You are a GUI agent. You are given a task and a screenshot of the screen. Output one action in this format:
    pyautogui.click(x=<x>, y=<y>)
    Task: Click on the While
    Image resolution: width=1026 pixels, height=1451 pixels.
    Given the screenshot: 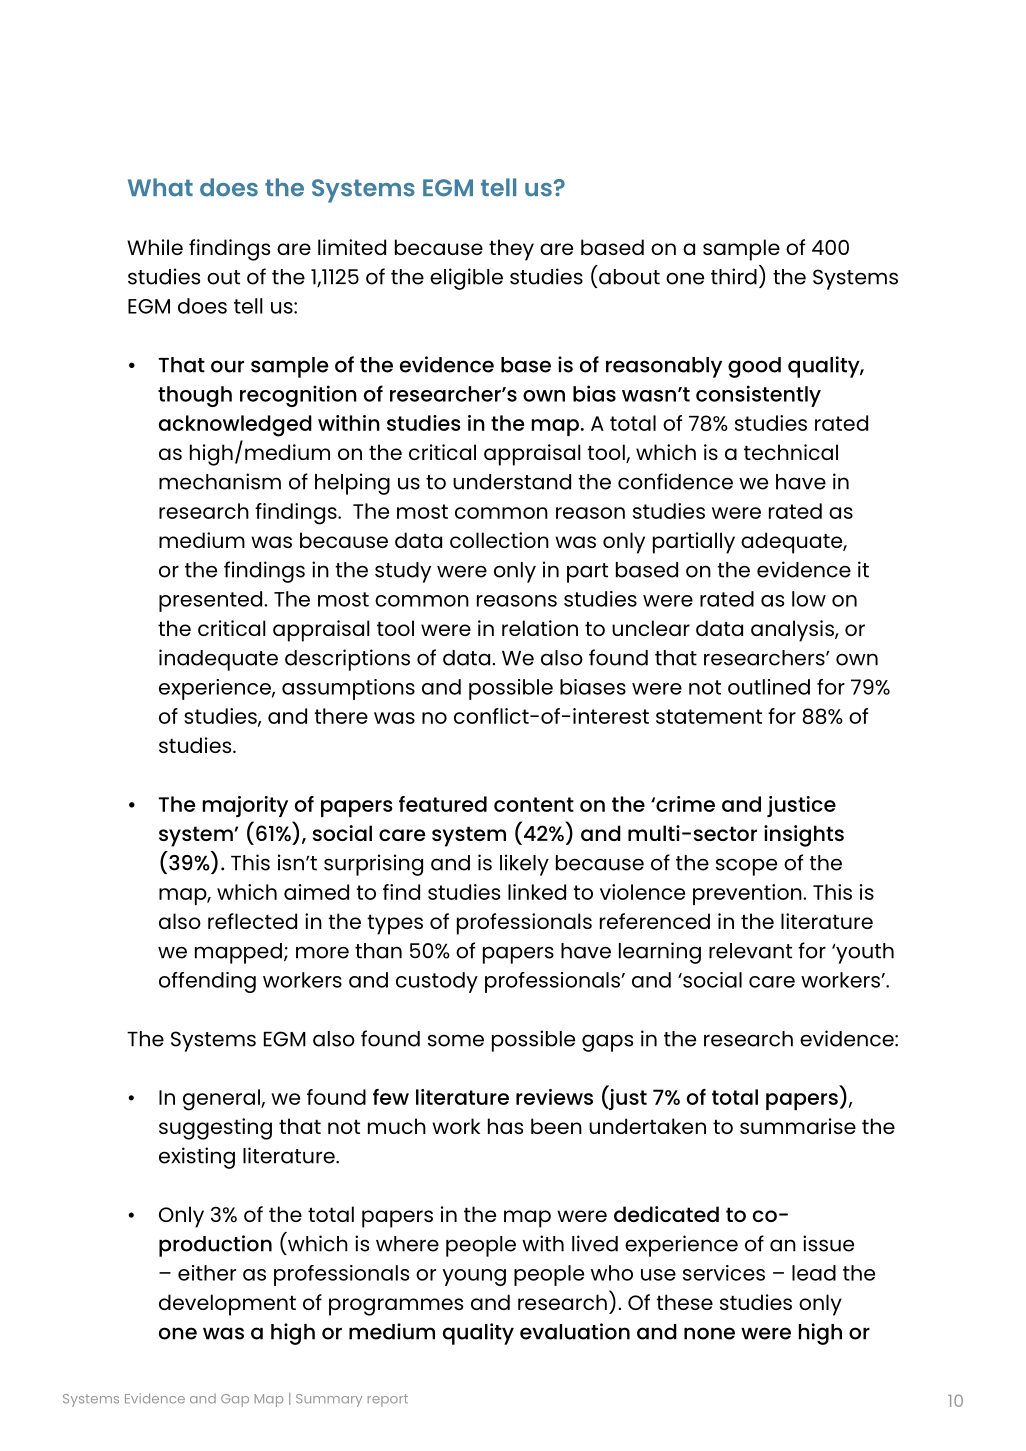 What is the action you would take?
    pyautogui.click(x=155, y=247)
